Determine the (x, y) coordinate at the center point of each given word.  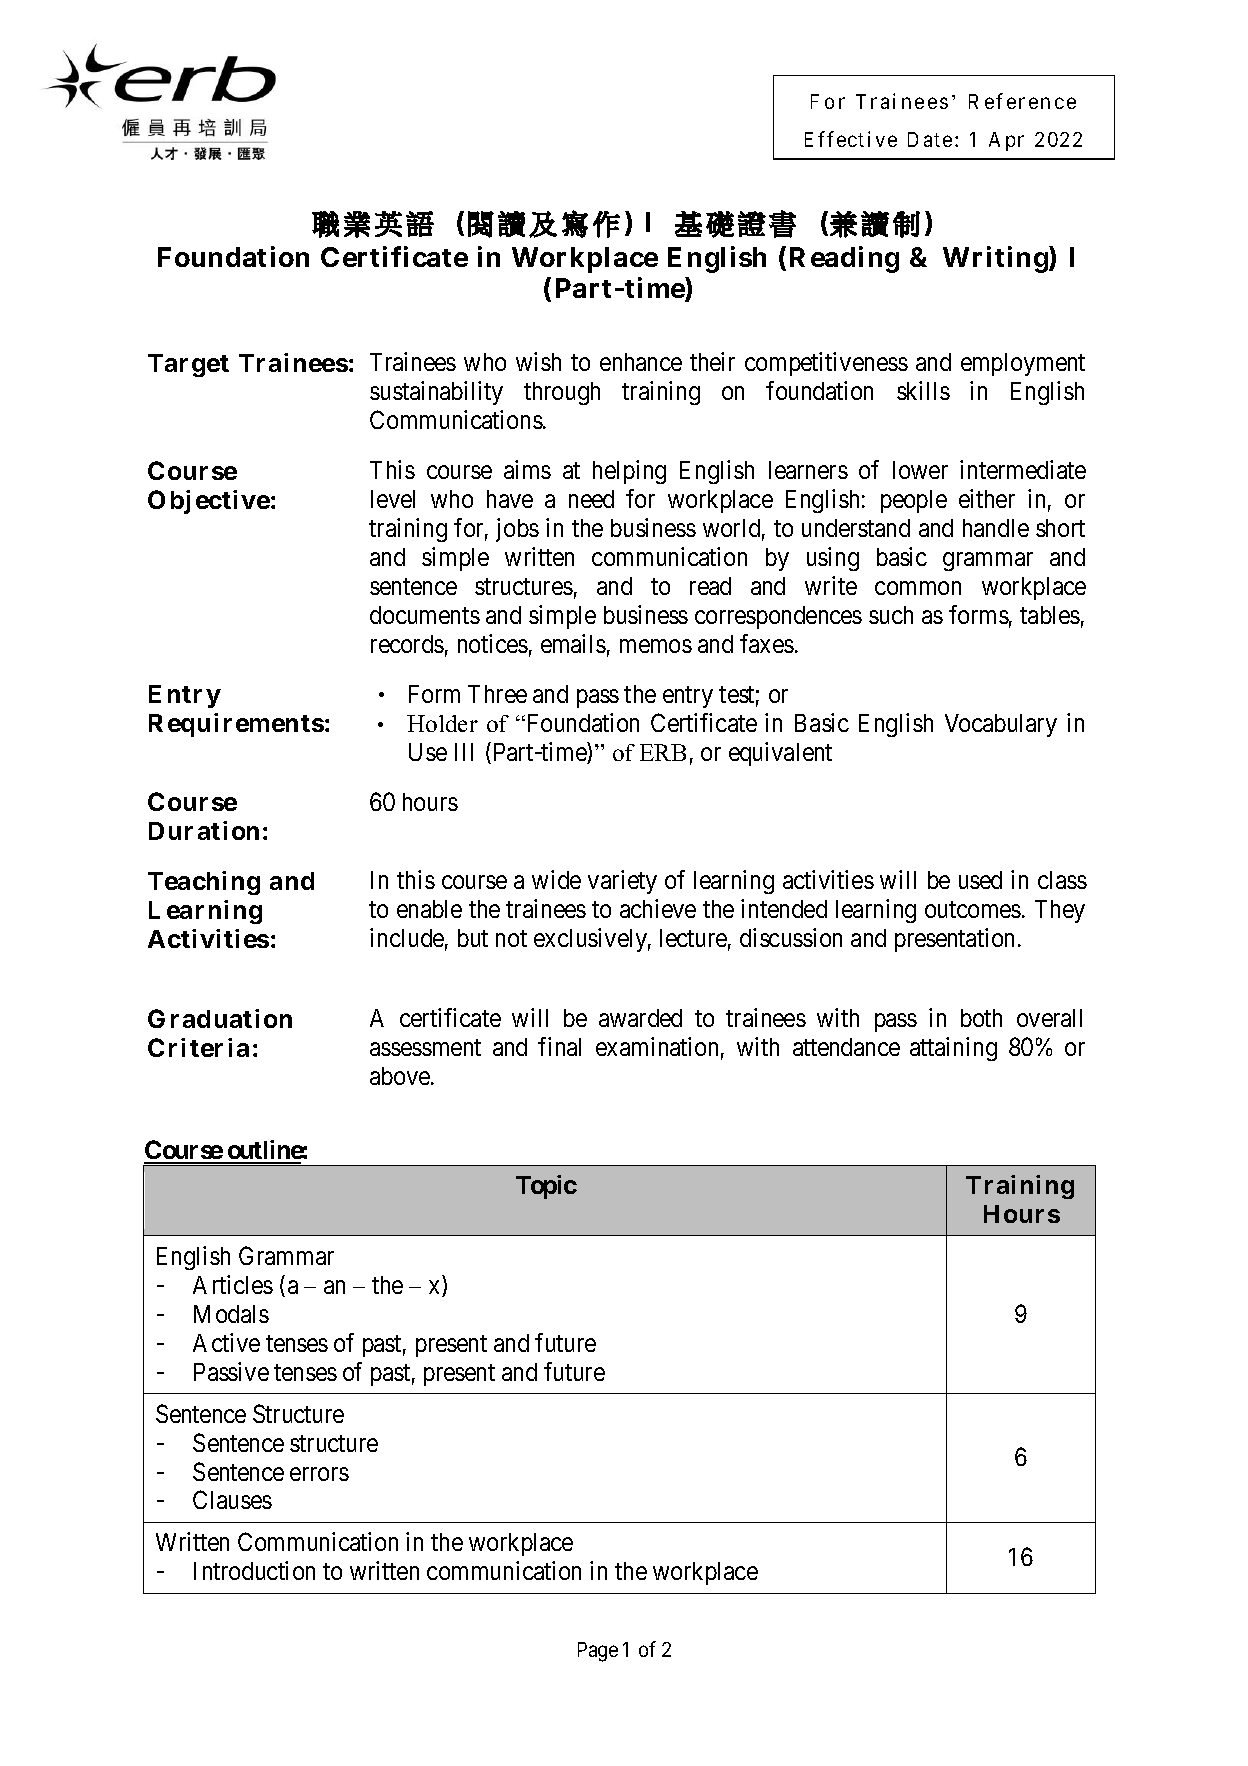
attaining (953, 1049)
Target (188, 365)
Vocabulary (1001, 725)
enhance (641, 362)
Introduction (254, 1570)
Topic (546, 1187)
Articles (233, 1284)
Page (598, 1652)
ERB (663, 752)
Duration (204, 830)
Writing (995, 259)
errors (319, 1474)
